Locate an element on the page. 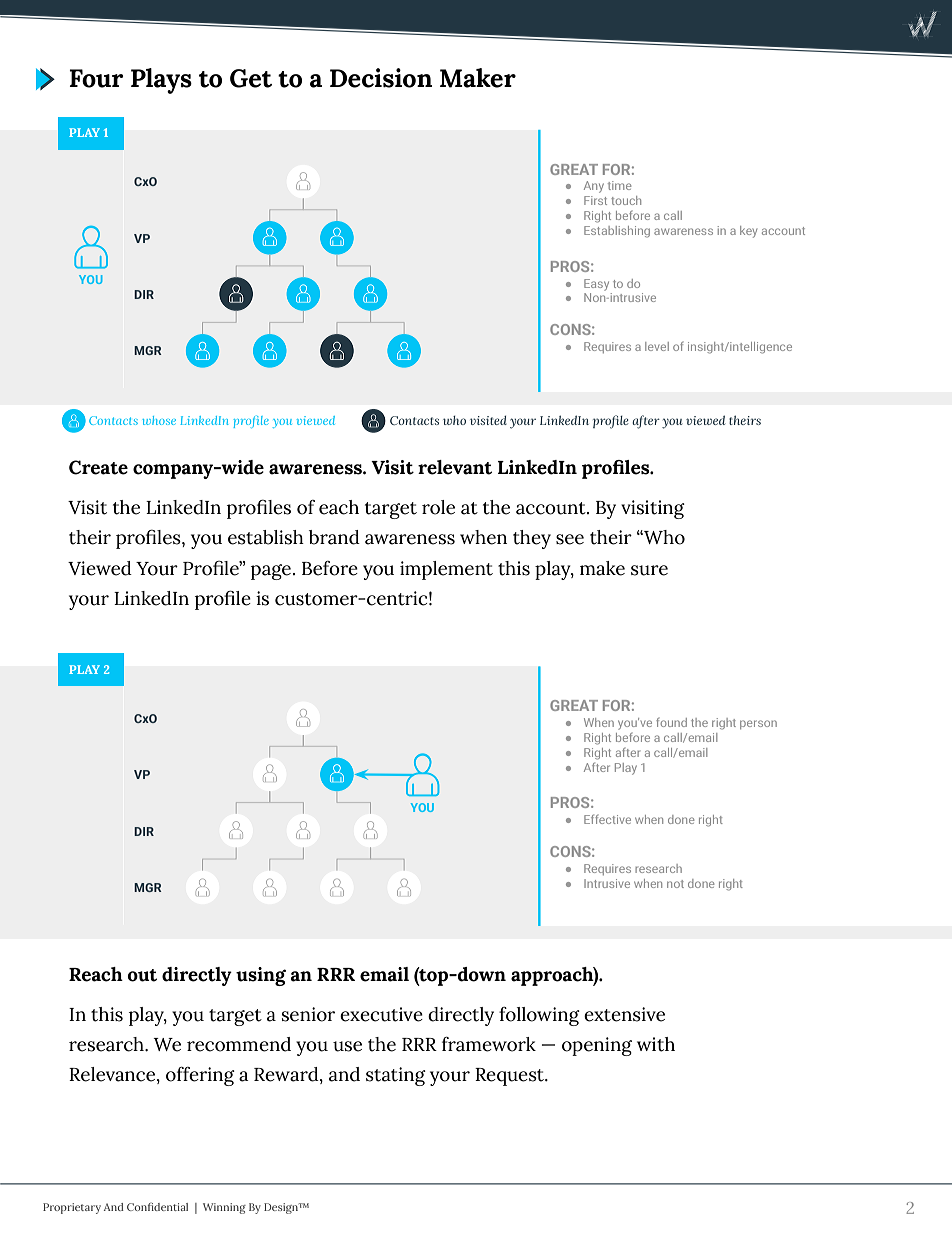 The width and height of the page is (952, 1233). Four is located at coordinates (96, 78).
